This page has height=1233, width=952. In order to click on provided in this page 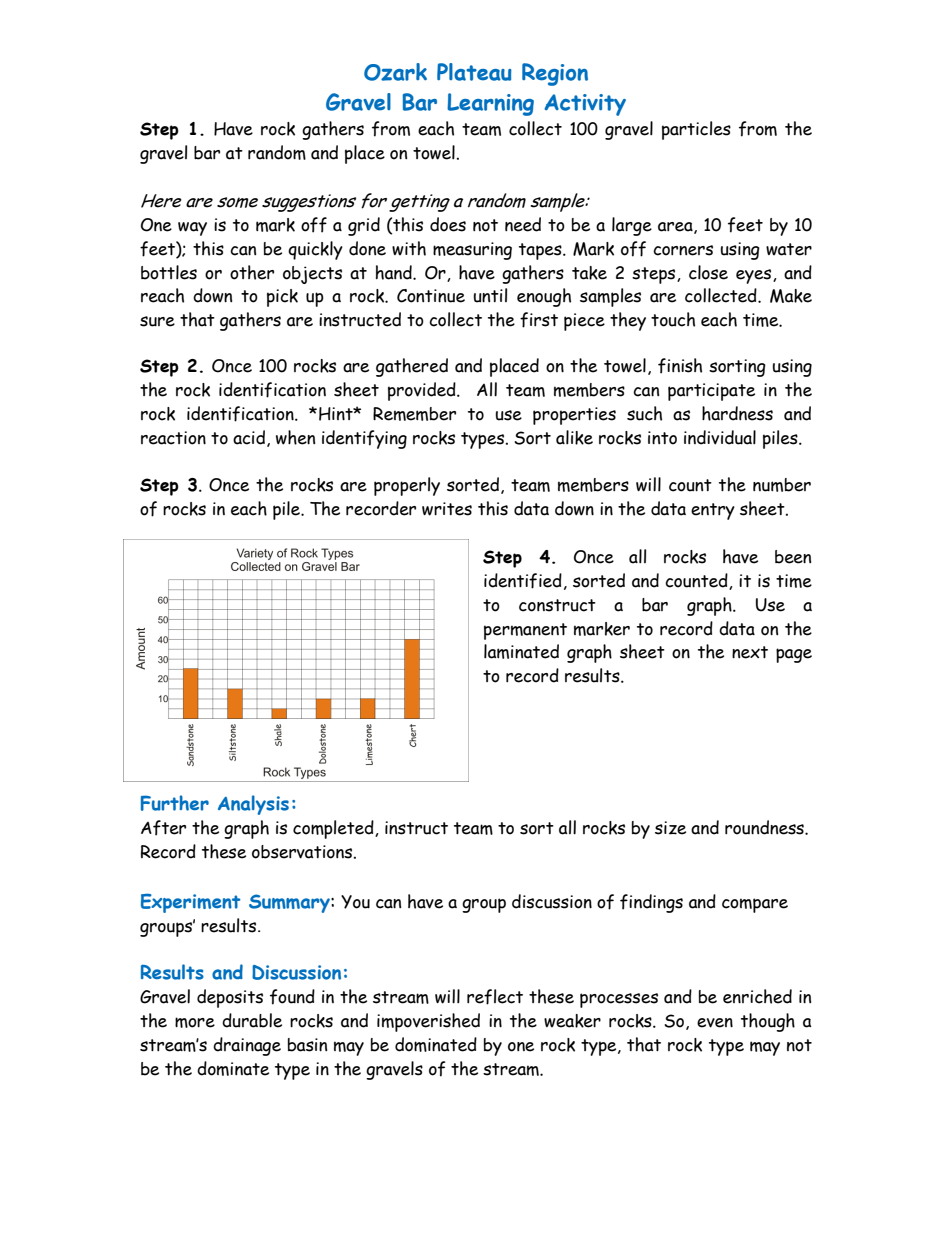, I will do `click(423, 391)`.
